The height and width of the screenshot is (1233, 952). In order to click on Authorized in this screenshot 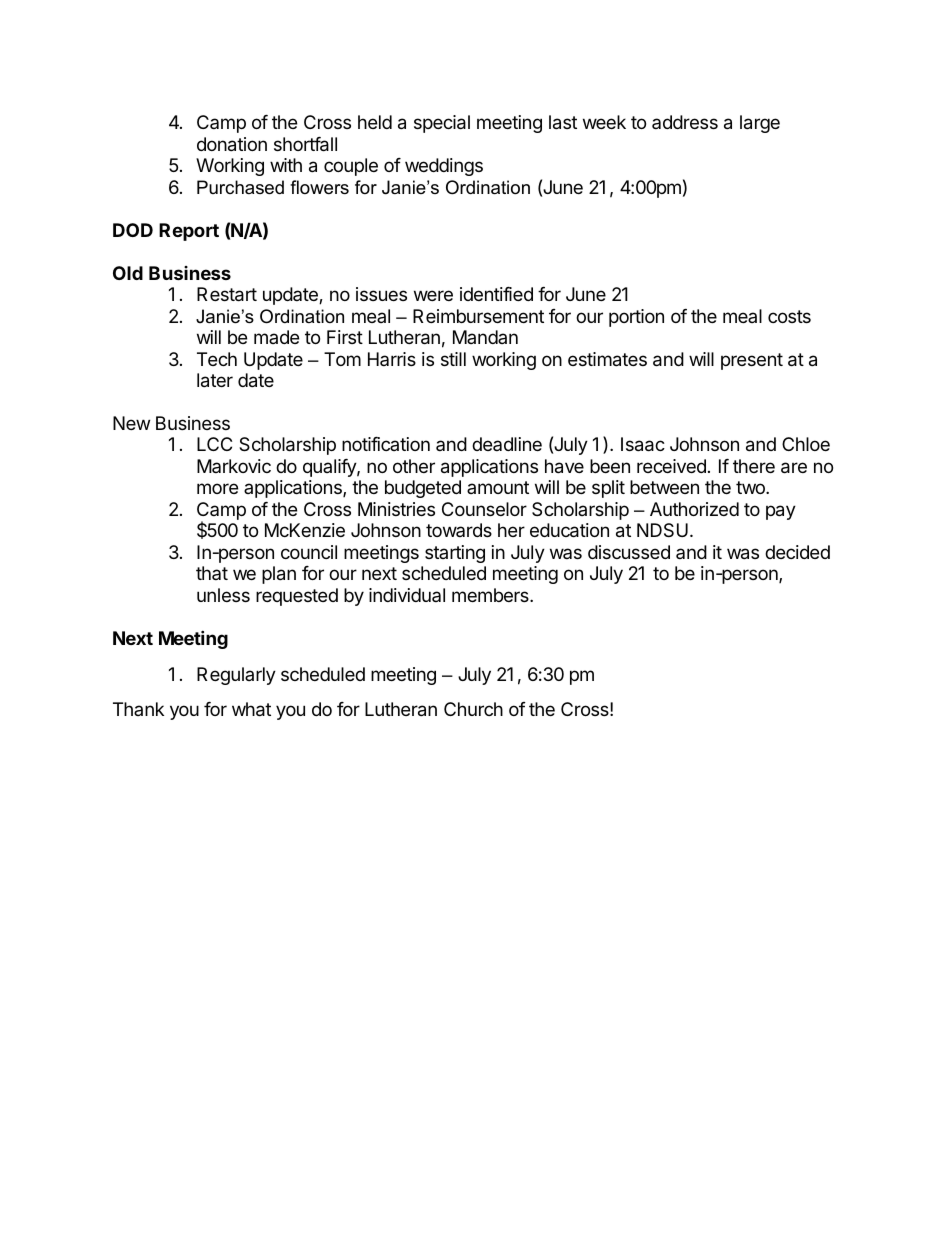, I will do `click(694, 509)`.
